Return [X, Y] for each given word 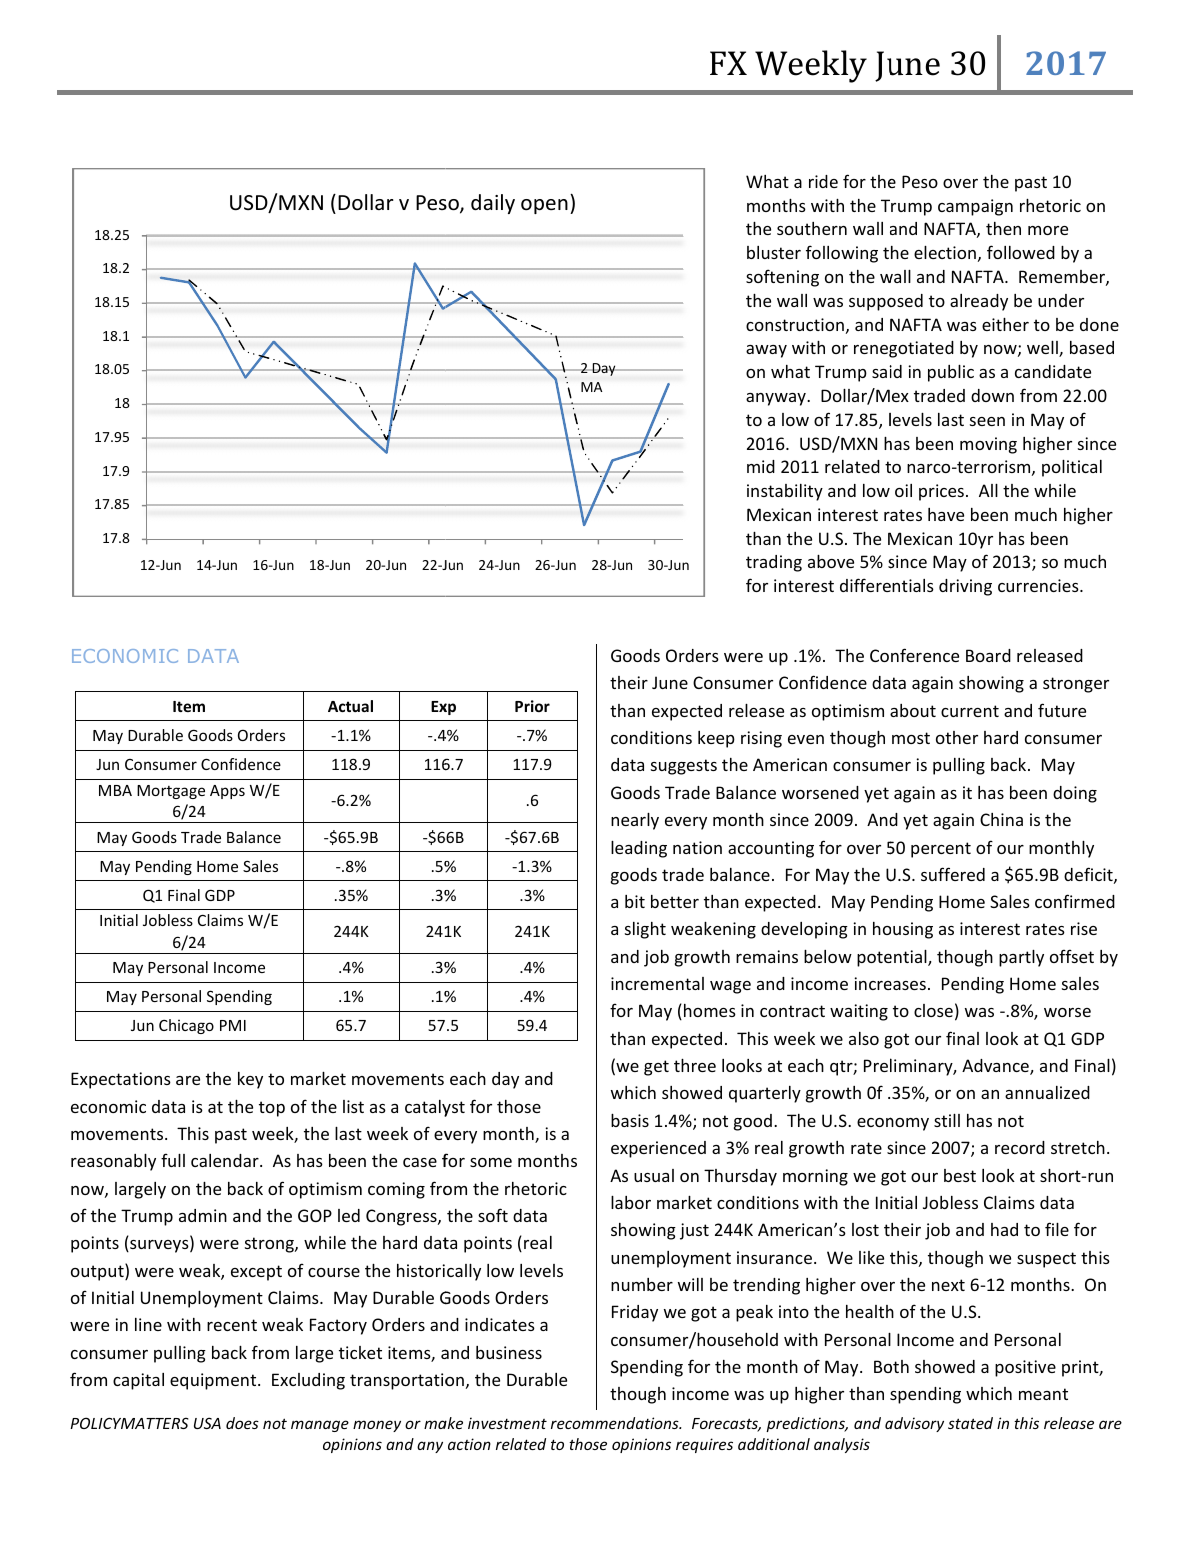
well [1043, 349]
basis [630, 1120]
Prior [532, 706]
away [766, 351]
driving [965, 587]
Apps [227, 792]
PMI [233, 1025]
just [694, 1231]
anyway [777, 399]
